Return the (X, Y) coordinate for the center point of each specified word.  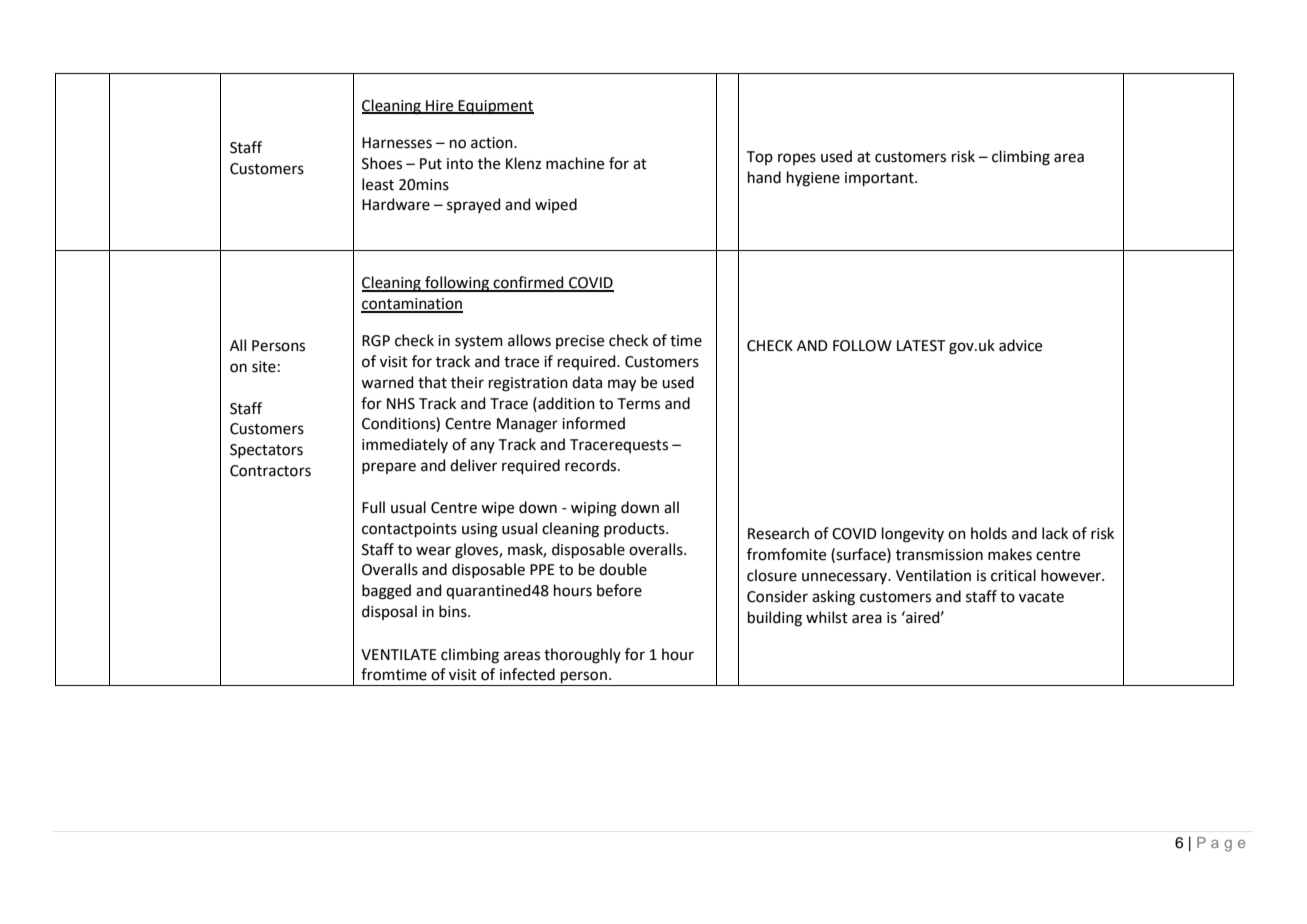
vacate (1041, 597)
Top (760, 158)
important (880, 179)
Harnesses (397, 143)
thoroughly (582, 656)
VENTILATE (399, 654)
